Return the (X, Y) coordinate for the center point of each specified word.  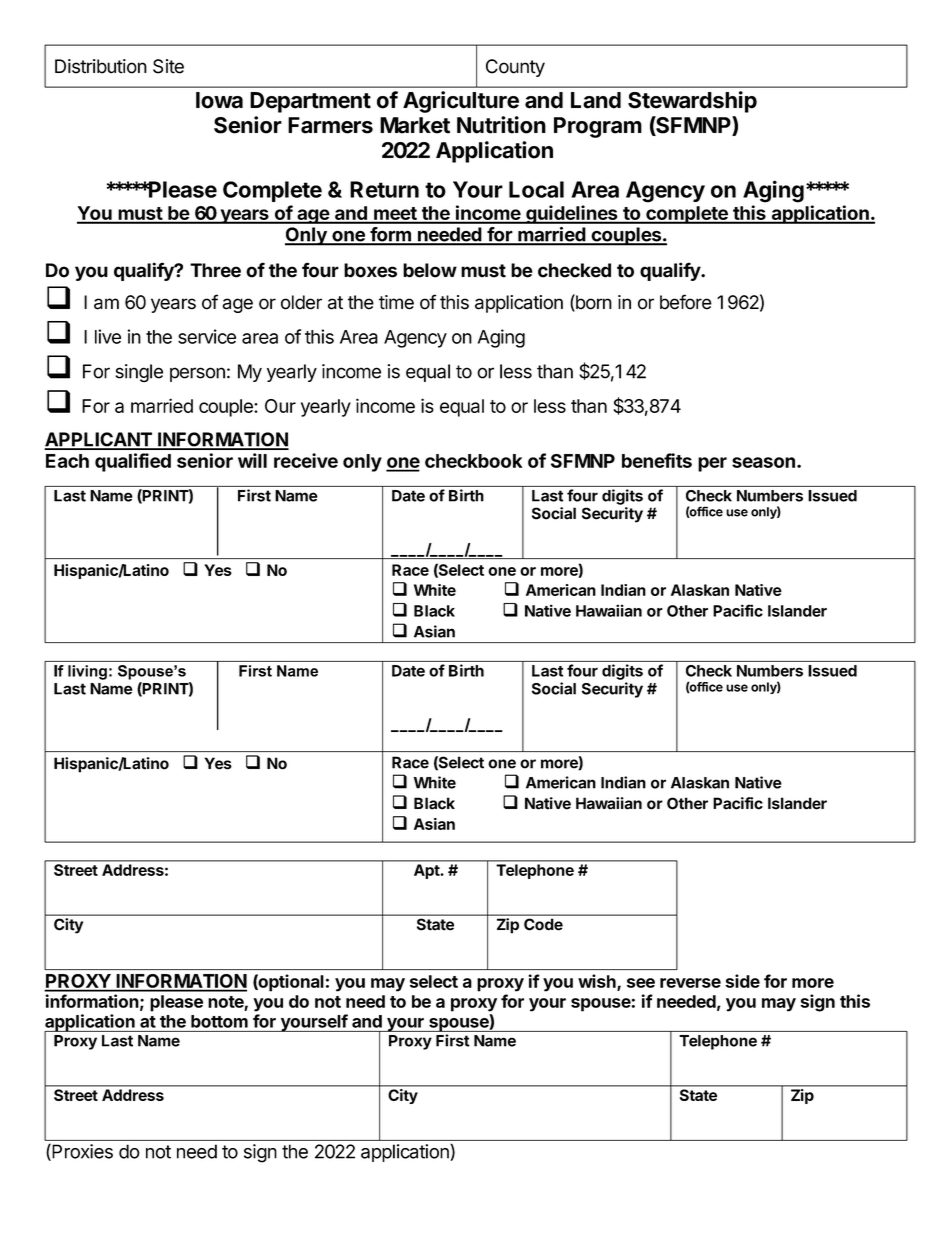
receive (306, 460)
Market (415, 125)
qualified (133, 462)
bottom (219, 1021)
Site (168, 66)
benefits (657, 460)
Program (598, 127)
